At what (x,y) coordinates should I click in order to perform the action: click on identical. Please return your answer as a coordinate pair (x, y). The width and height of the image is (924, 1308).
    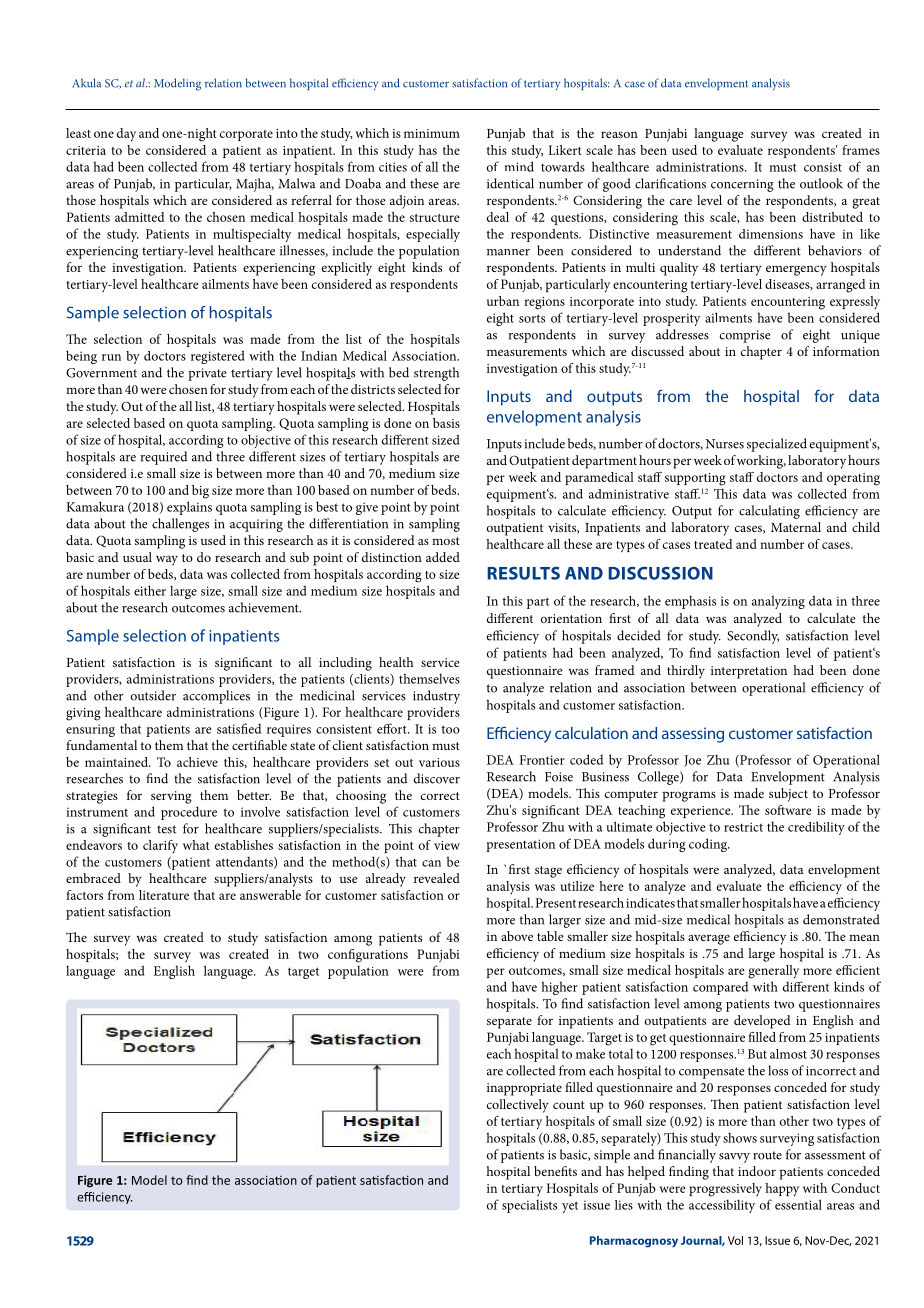
    Looking at the image, I should click on (510, 183).
